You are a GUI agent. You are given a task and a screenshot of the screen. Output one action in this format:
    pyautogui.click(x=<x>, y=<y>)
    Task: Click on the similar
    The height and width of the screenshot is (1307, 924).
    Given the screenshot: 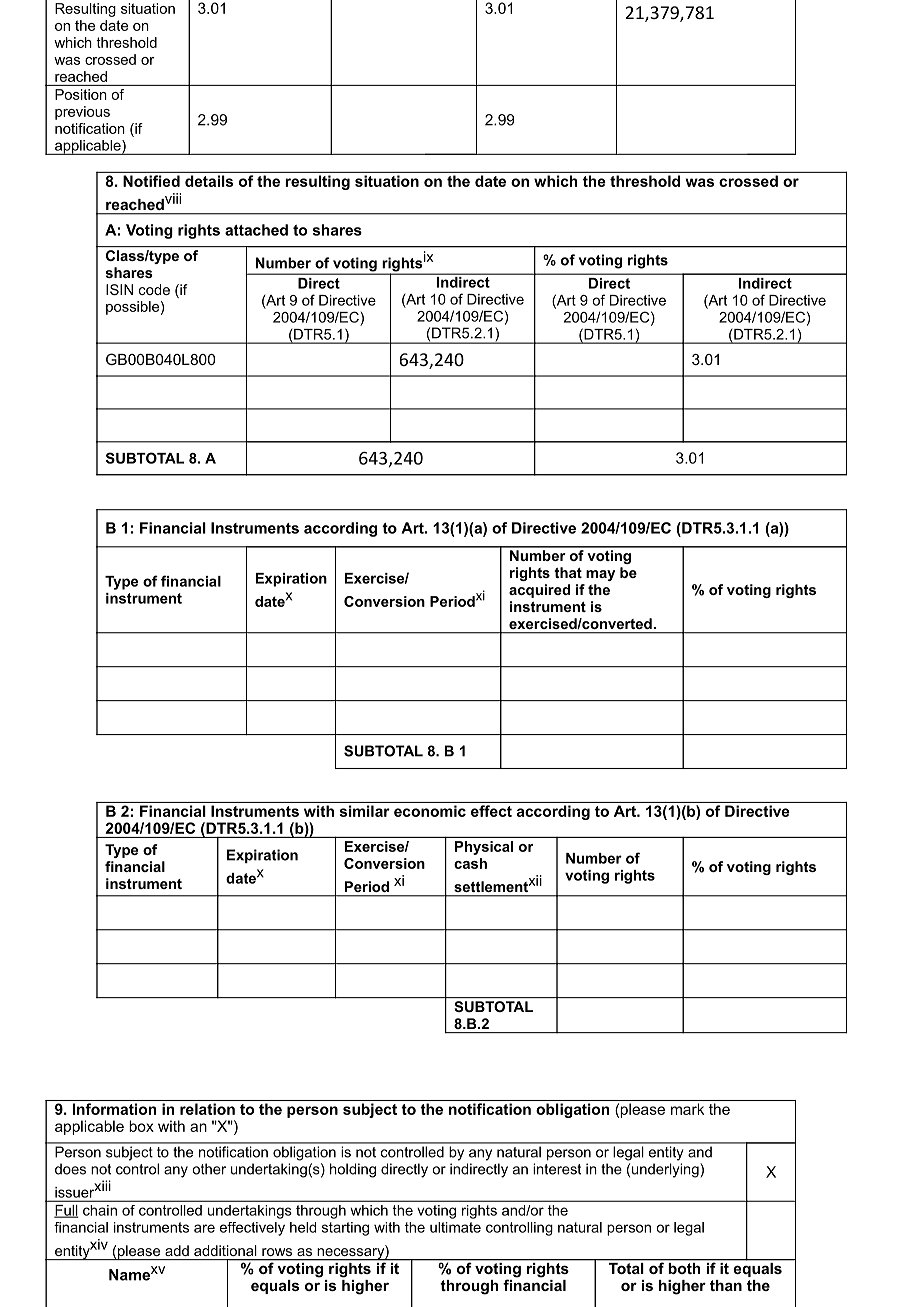 What is the action you would take?
    pyautogui.click(x=365, y=811)
